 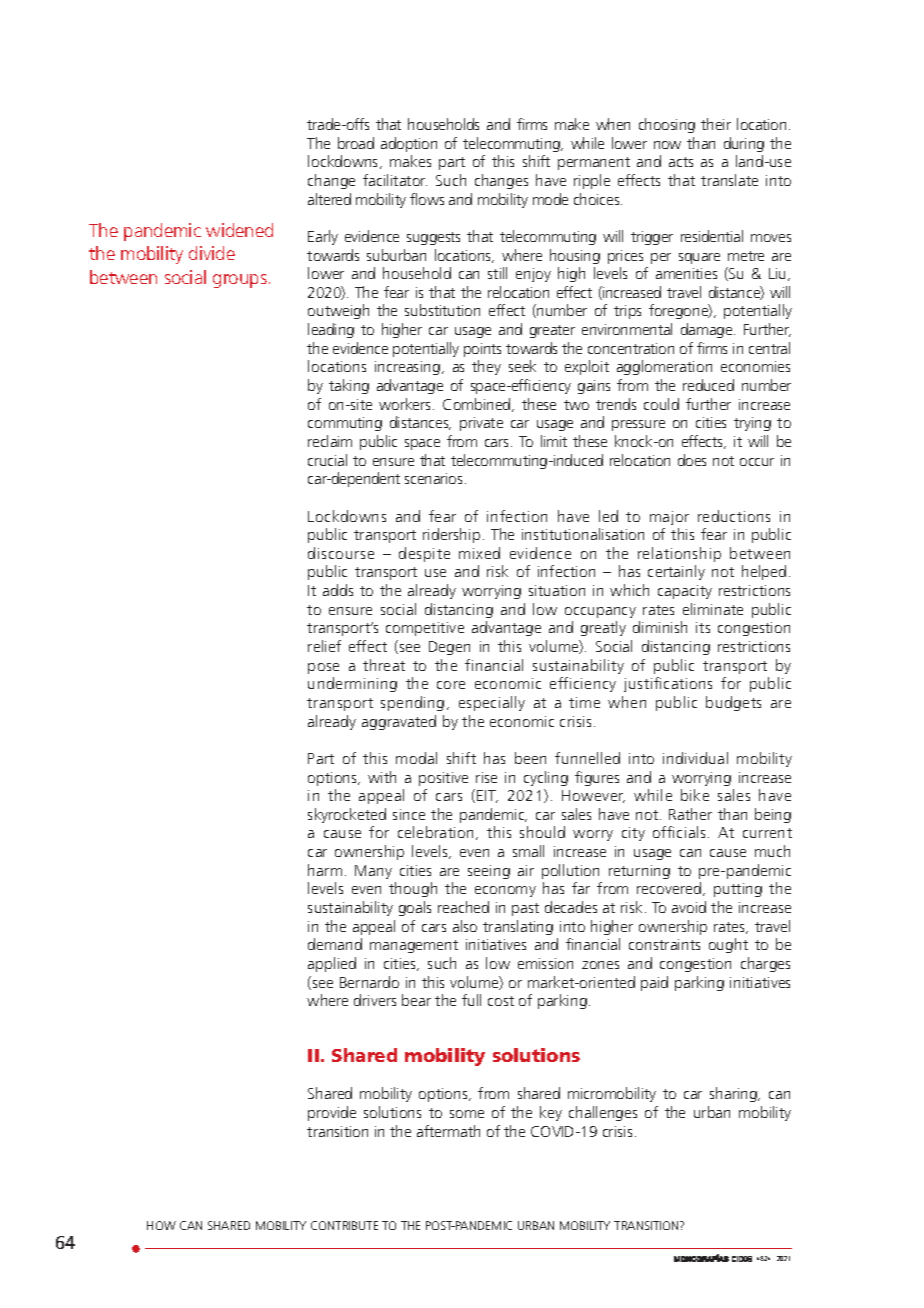 What do you see at coordinates (708, 385) in the screenshot?
I see `reduced` at bounding box center [708, 385].
